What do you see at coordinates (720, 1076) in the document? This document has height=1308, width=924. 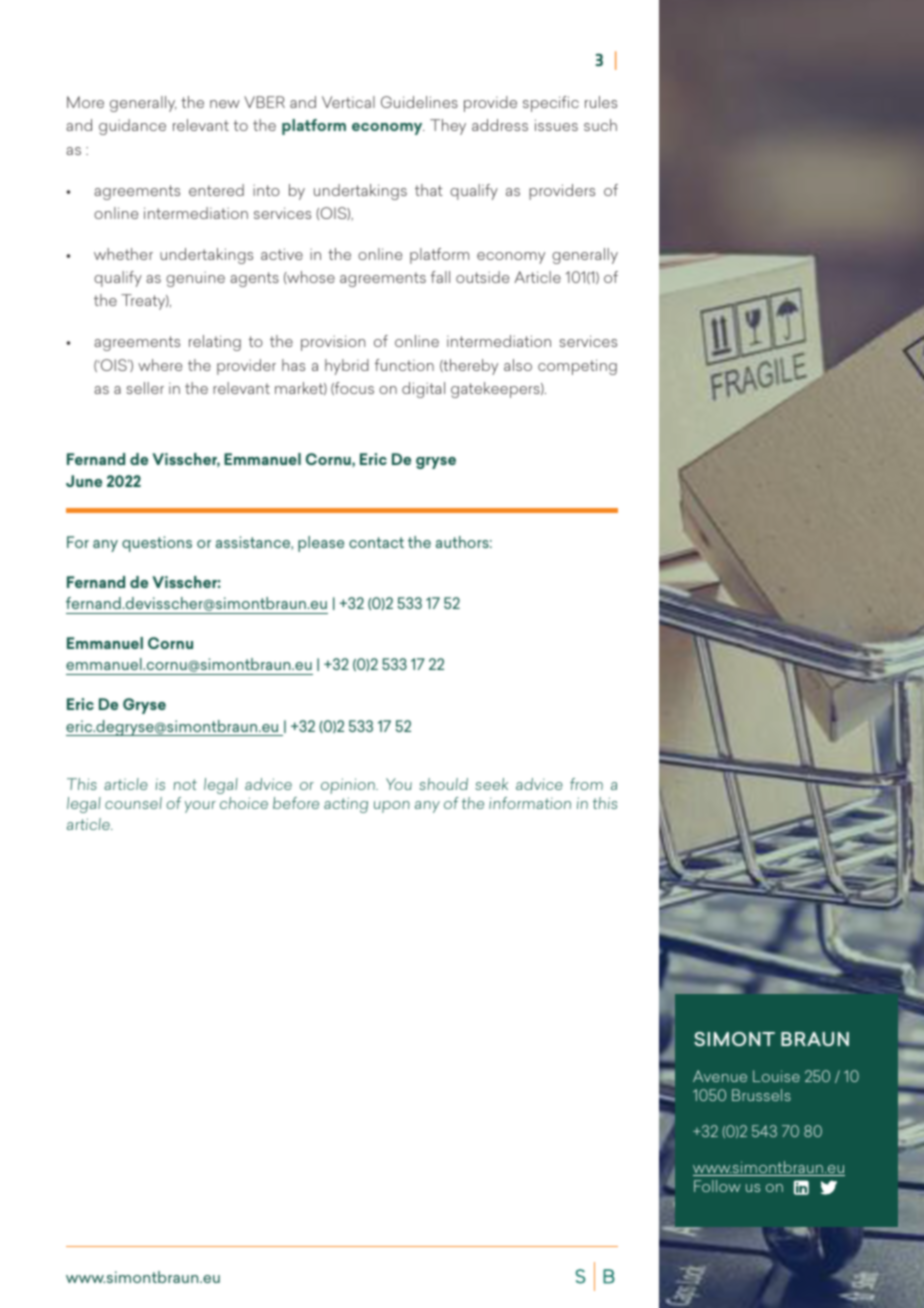 I see `Avenue` at bounding box center [720, 1076].
